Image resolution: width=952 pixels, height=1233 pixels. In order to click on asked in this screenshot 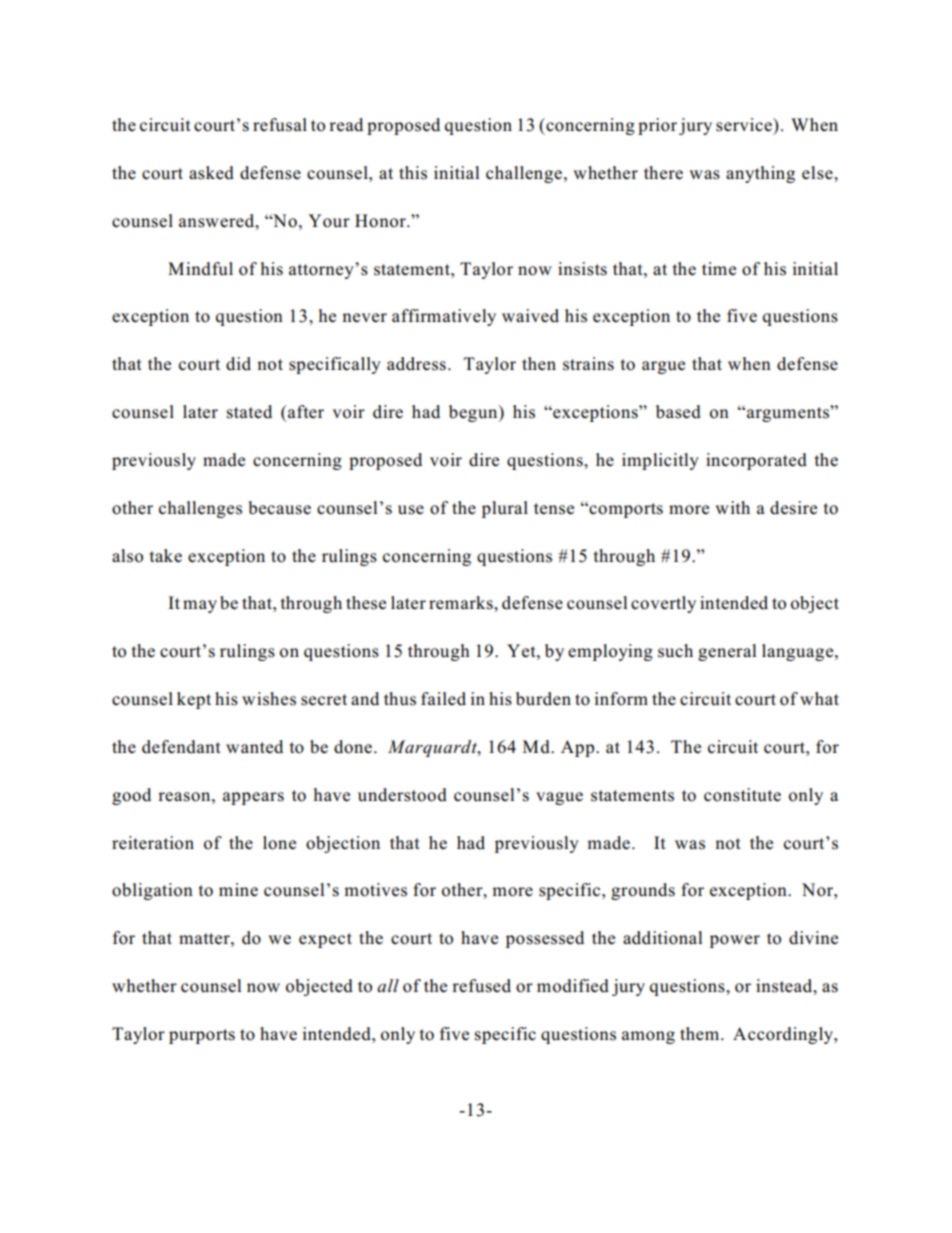, I will do `click(211, 173)`.
